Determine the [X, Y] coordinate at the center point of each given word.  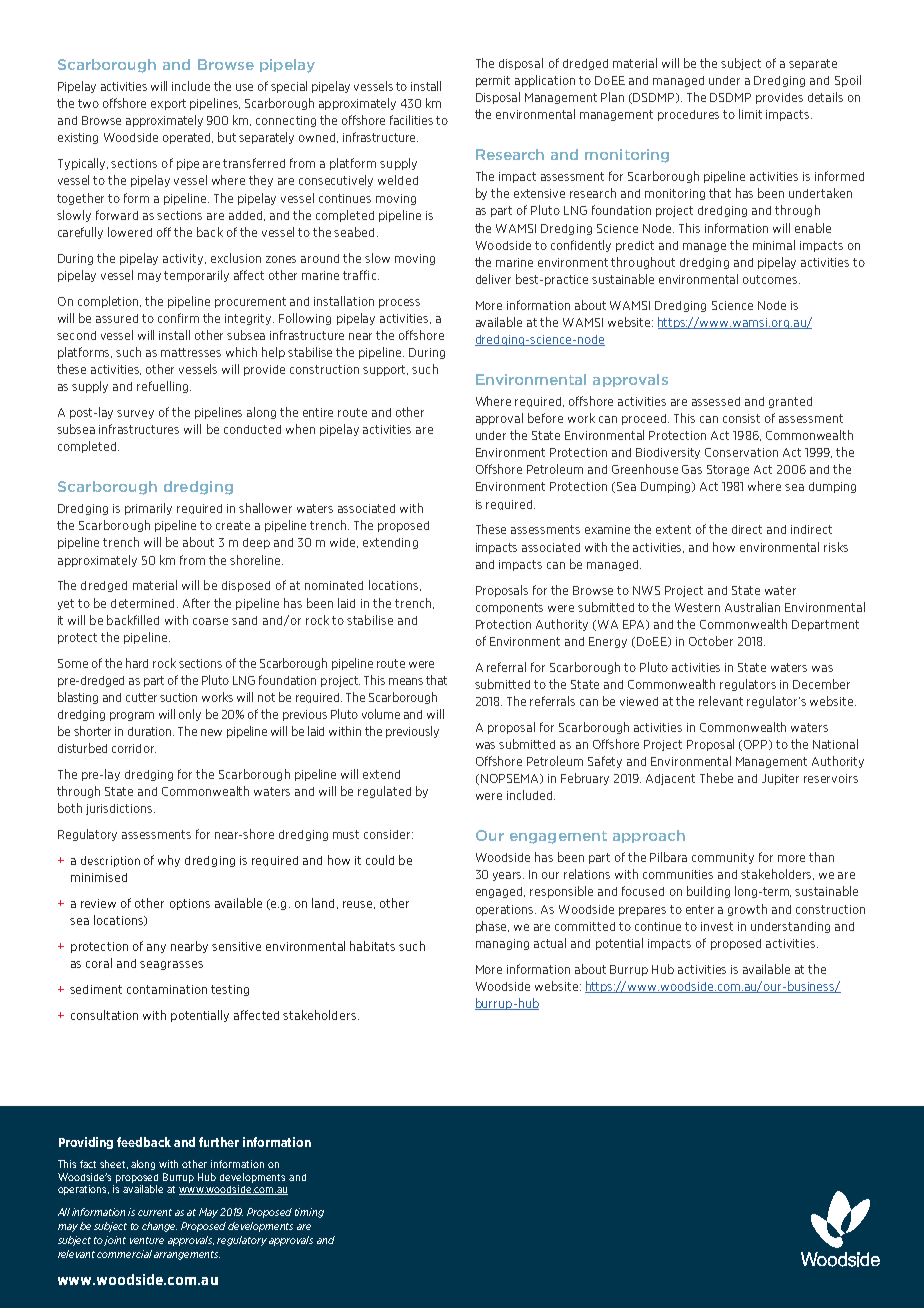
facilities [411, 120]
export [168, 104]
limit [750, 114]
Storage [728, 470]
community [723, 858]
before [545, 418]
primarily [148, 509]
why [169, 861]
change [159, 1227]
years [508, 876]
